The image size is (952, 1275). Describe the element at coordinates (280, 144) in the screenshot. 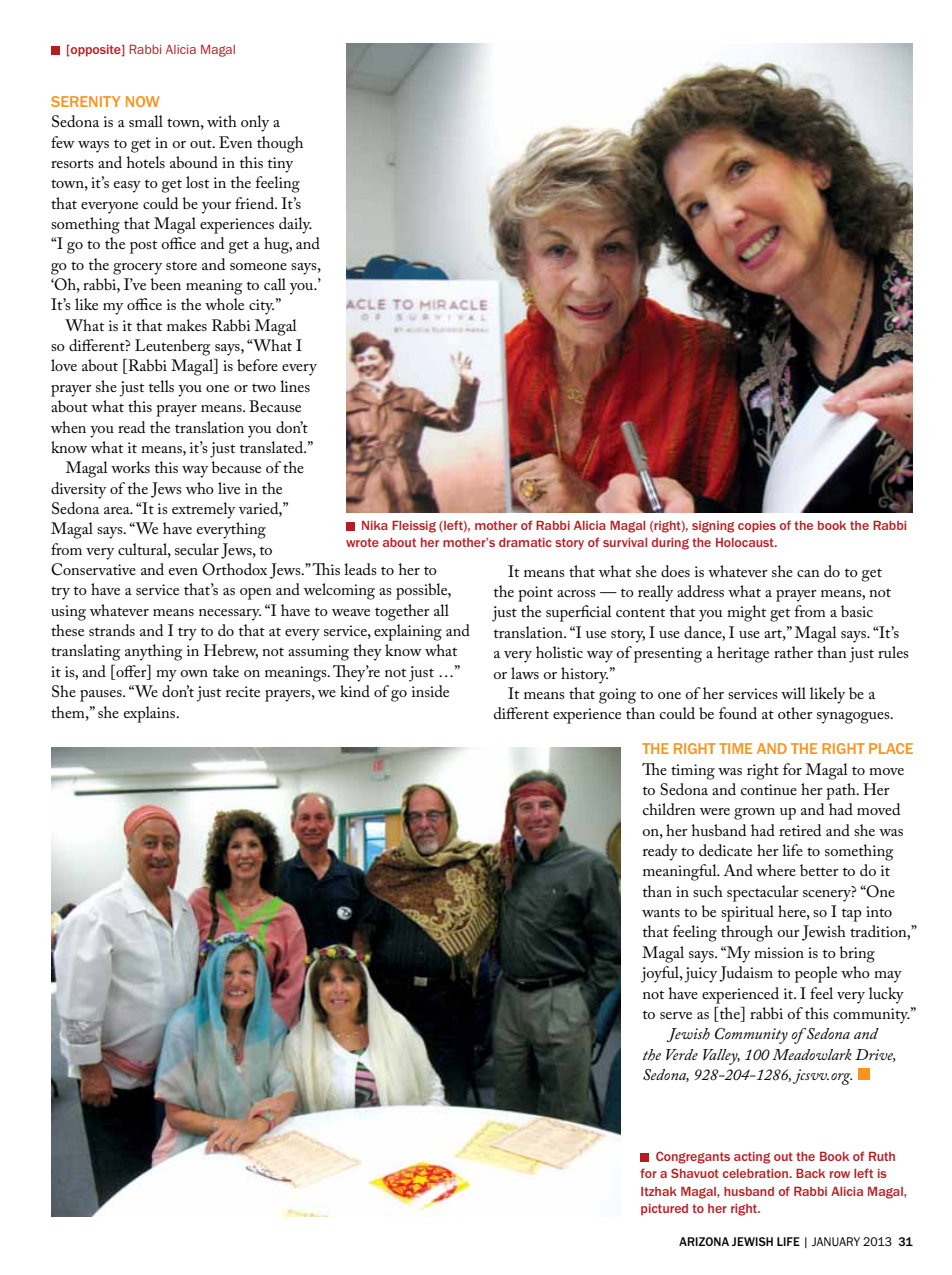

I see `though` at that location.
